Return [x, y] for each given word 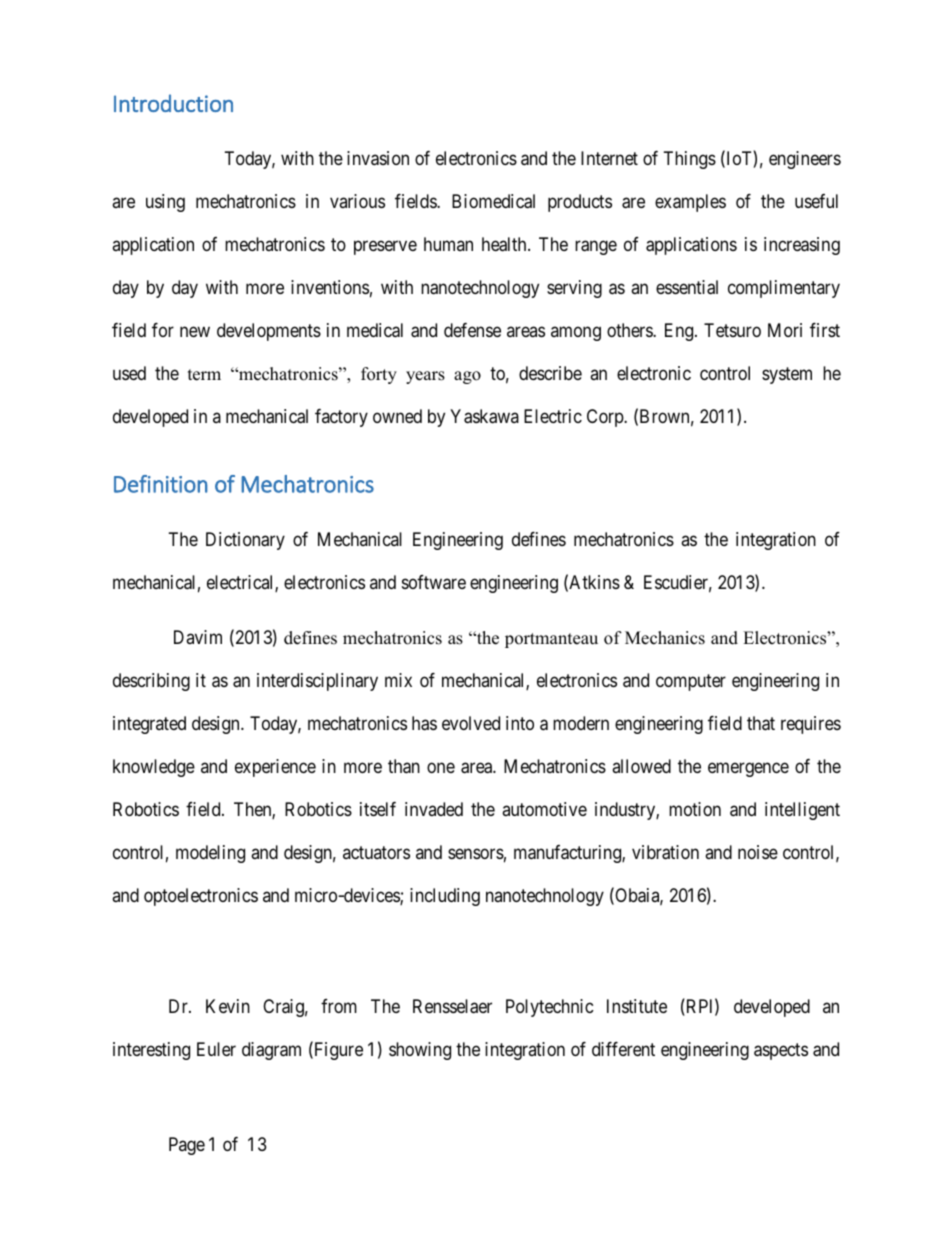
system [787, 376]
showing [420, 1051]
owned [397, 416]
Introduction [173, 103]
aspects [781, 1051]
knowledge [154, 768]
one [441, 767]
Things [690, 160]
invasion [378, 158]
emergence [748, 769]
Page [187, 1146]
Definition [161, 484]
